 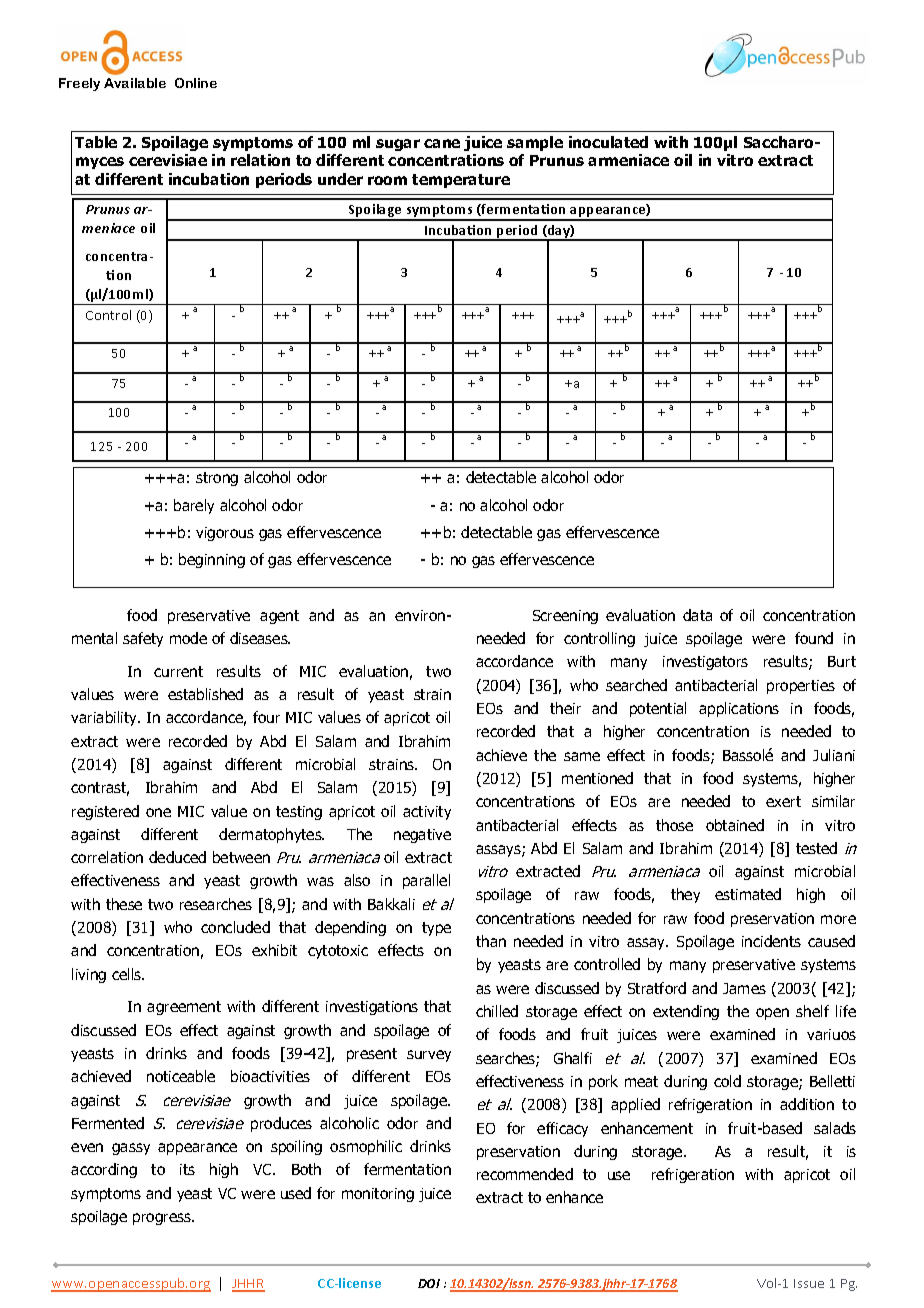 What do you see at coordinates (608, 142) in the screenshot?
I see `inoculated` at bounding box center [608, 142].
